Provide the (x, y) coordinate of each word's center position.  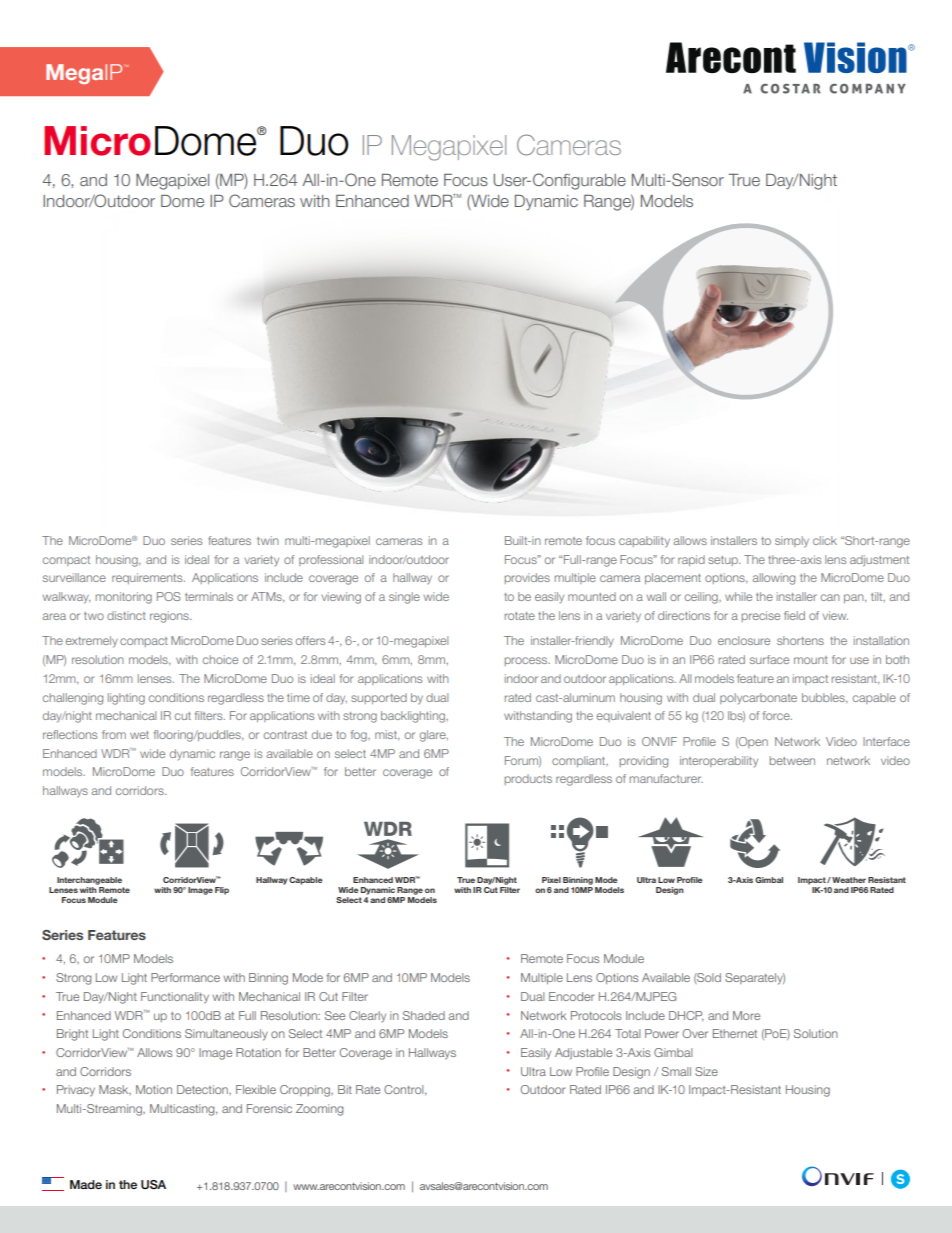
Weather (848, 880)
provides (527, 578)
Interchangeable (89, 881)
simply (792, 542)
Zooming (319, 1110)
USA (153, 1185)
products (528, 779)
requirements (148, 578)
